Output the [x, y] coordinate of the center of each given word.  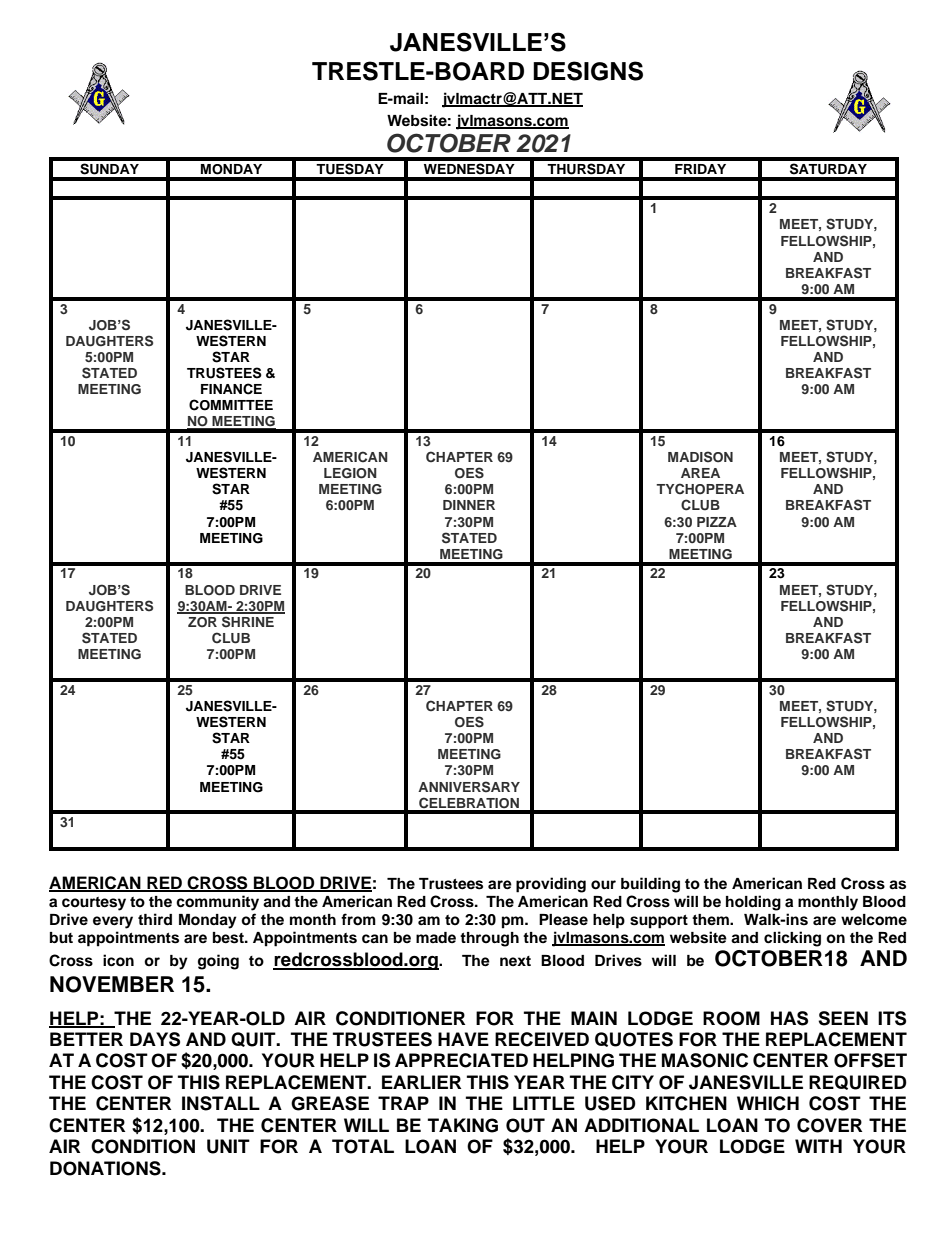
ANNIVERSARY [469, 787]
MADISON [700, 457]
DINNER [469, 505]
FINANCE [231, 389]
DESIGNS [588, 71]
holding [753, 903]
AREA [700, 473]
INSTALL [221, 1103]
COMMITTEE [231, 405]
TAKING [463, 1125]
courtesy [94, 904]
